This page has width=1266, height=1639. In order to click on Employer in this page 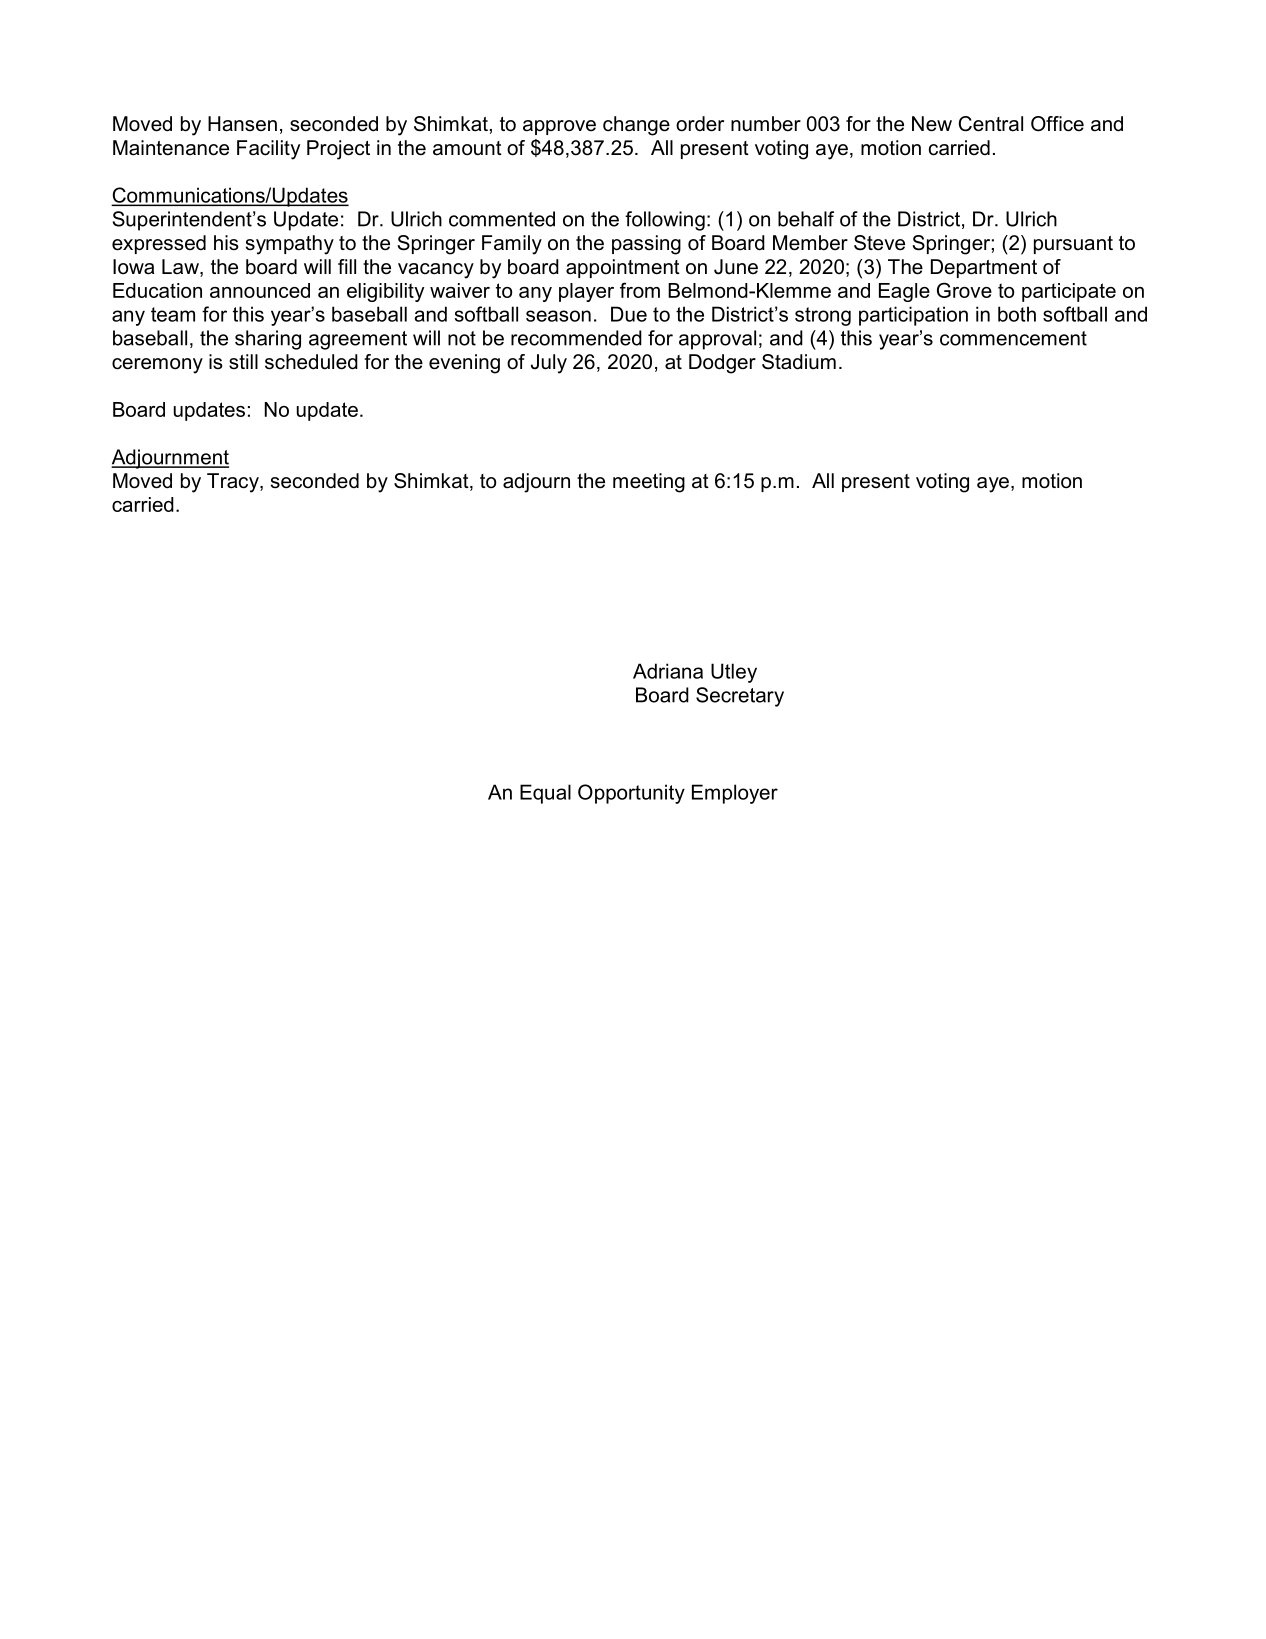, I will do `click(735, 794)`.
